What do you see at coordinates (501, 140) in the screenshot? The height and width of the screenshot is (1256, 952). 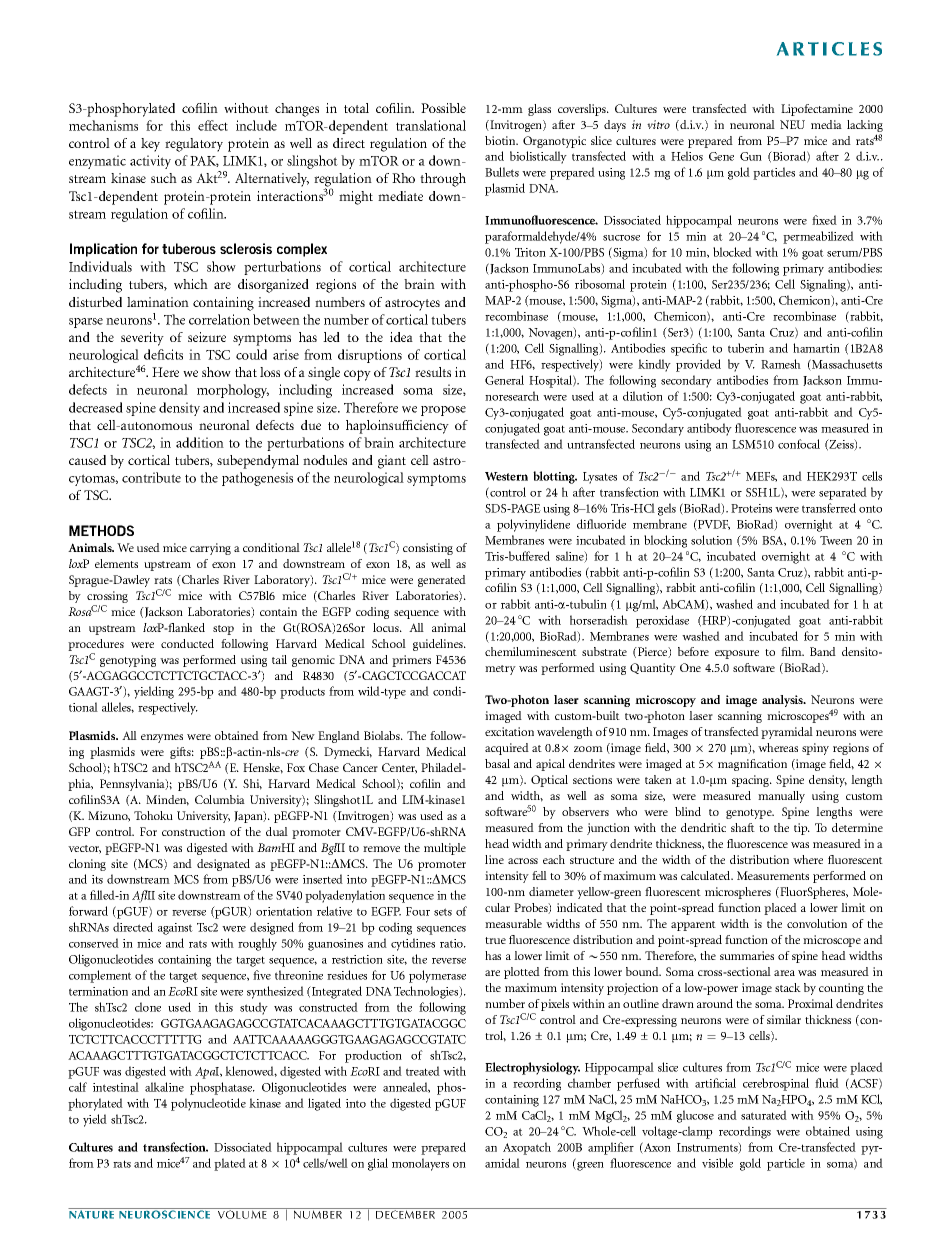 I see `biotin` at bounding box center [501, 140].
